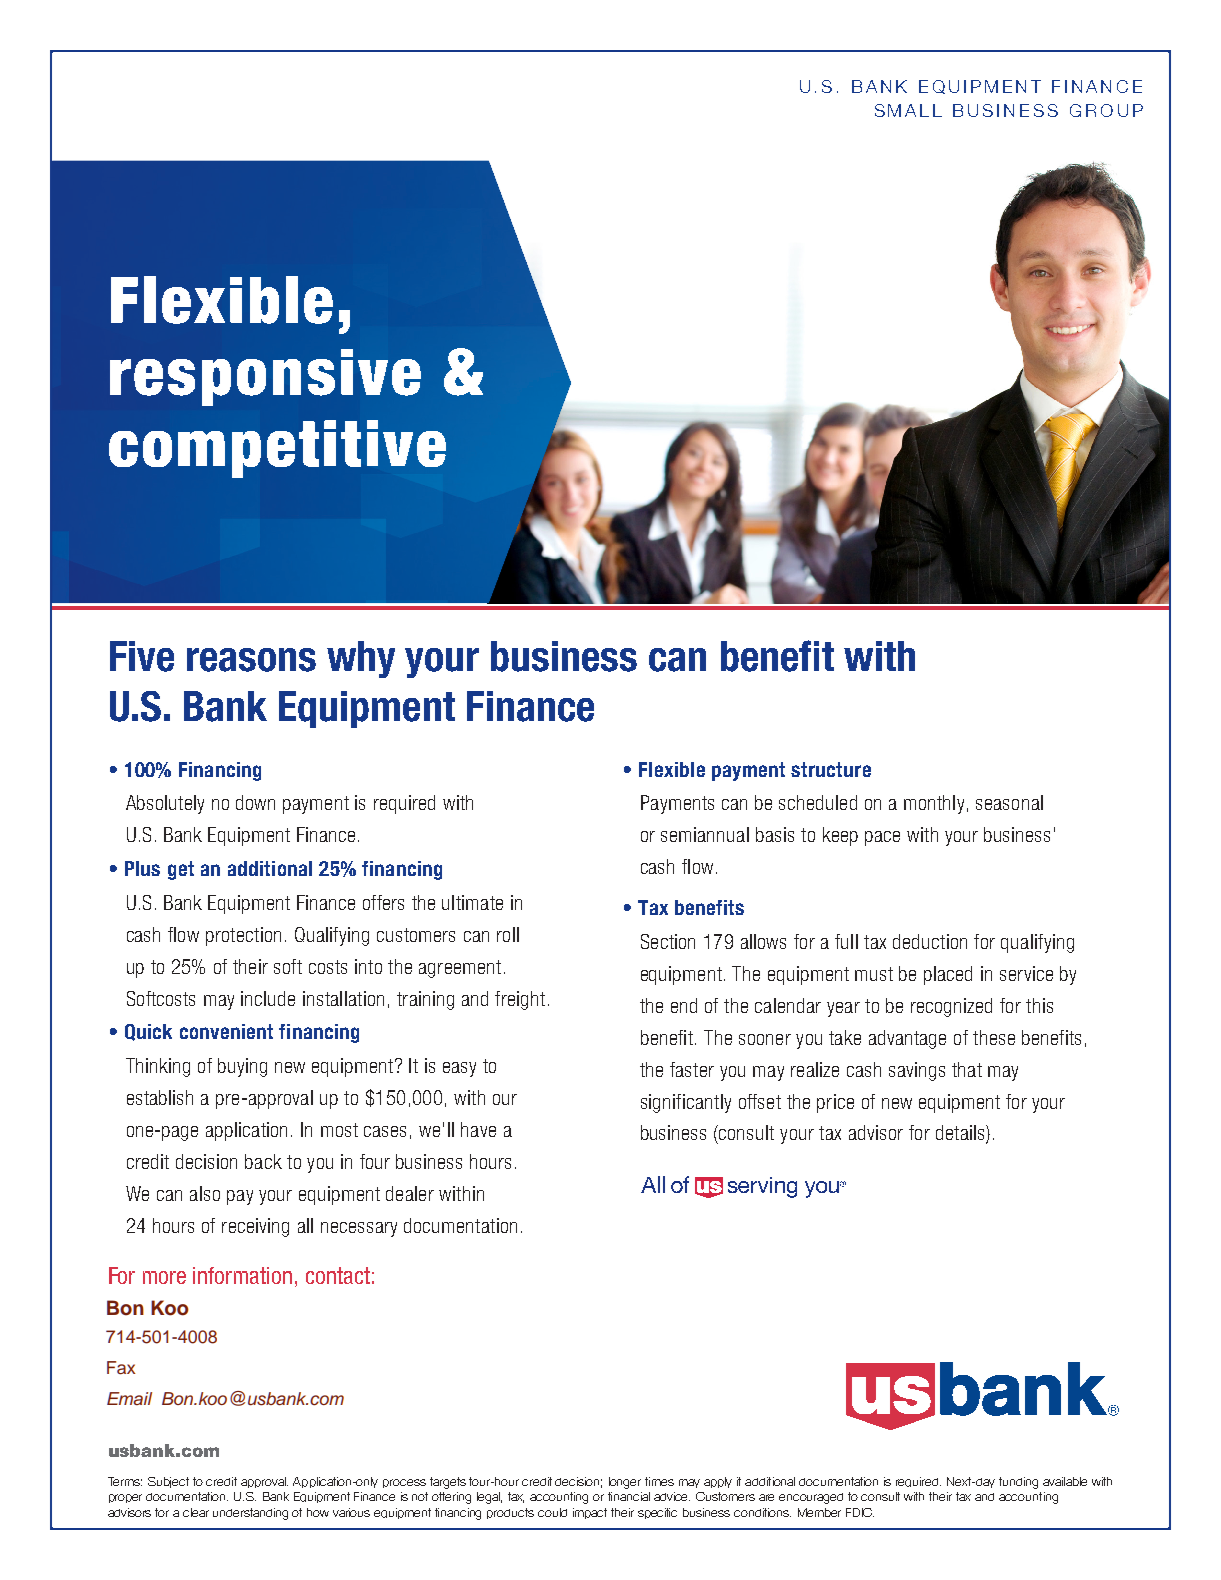 This image has height=1580, width=1221. I want to click on responsive, so click(265, 377).
